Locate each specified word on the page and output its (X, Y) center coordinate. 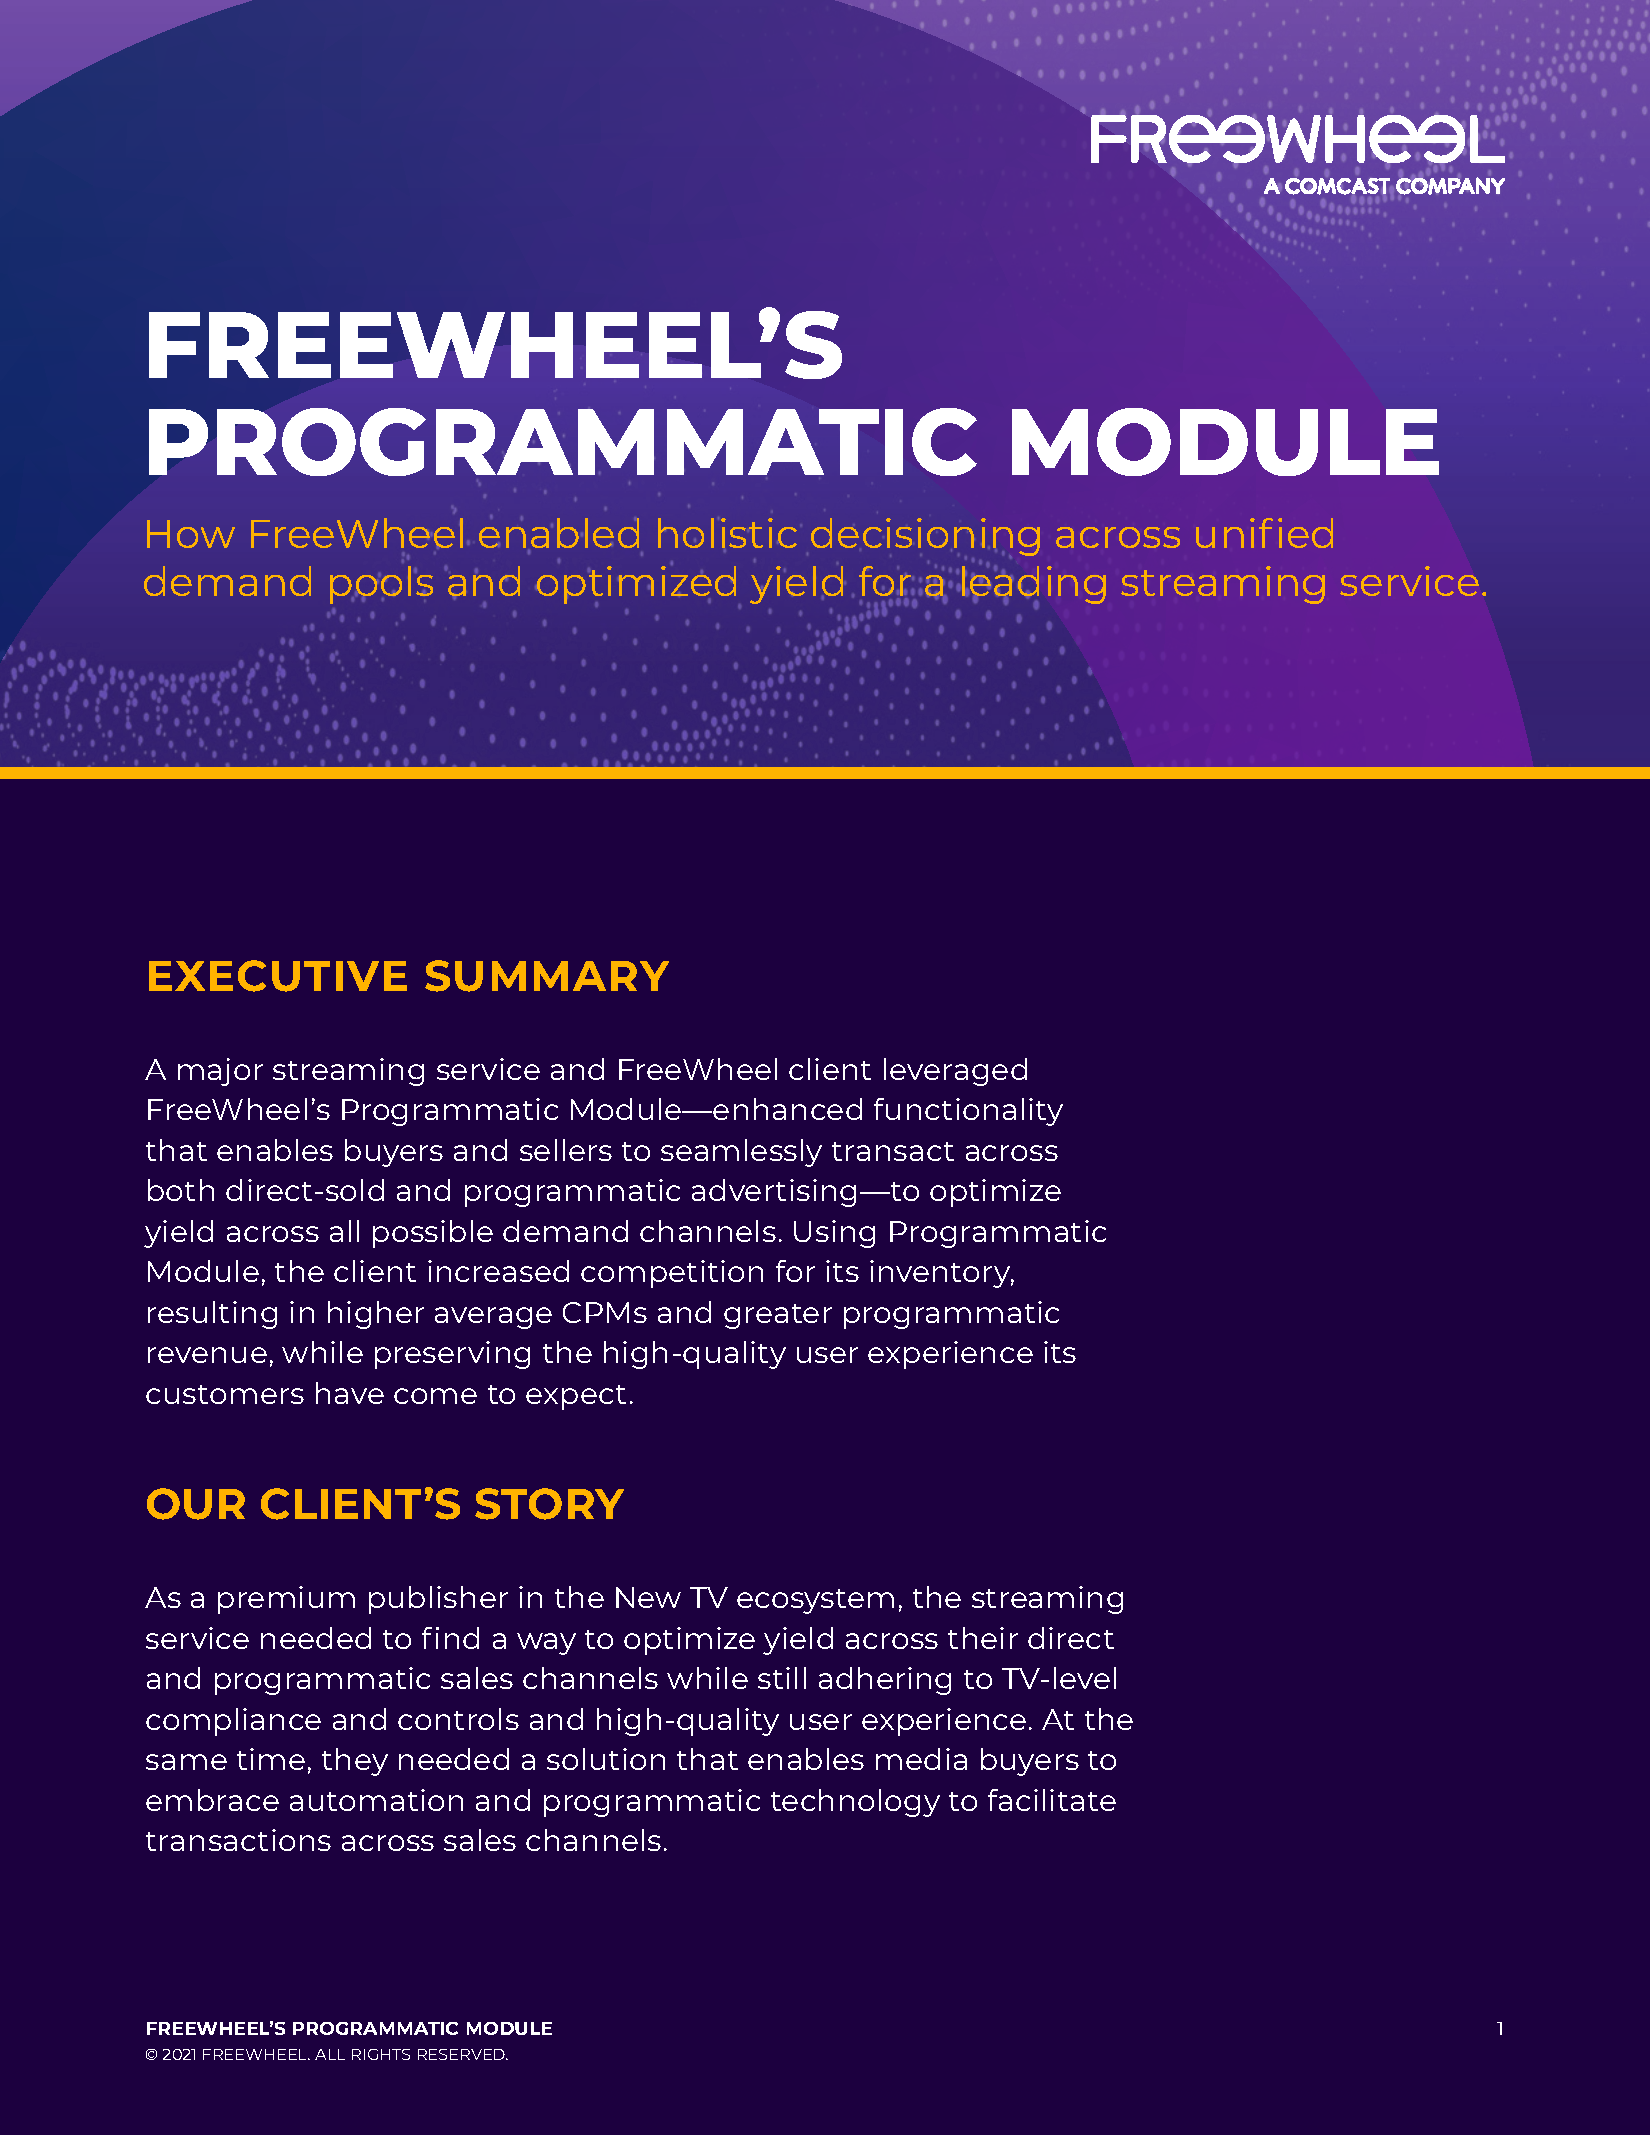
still (782, 1678)
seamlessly (741, 1153)
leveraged (955, 1072)
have (350, 1393)
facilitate (1052, 1800)
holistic (727, 533)
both (181, 1190)
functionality (968, 1112)
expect (576, 1397)
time (271, 1759)
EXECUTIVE (278, 976)
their (983, 1638)
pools (381, 585)
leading (1034, 585)
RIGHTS (381, 2054)
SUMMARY (547, 976)
